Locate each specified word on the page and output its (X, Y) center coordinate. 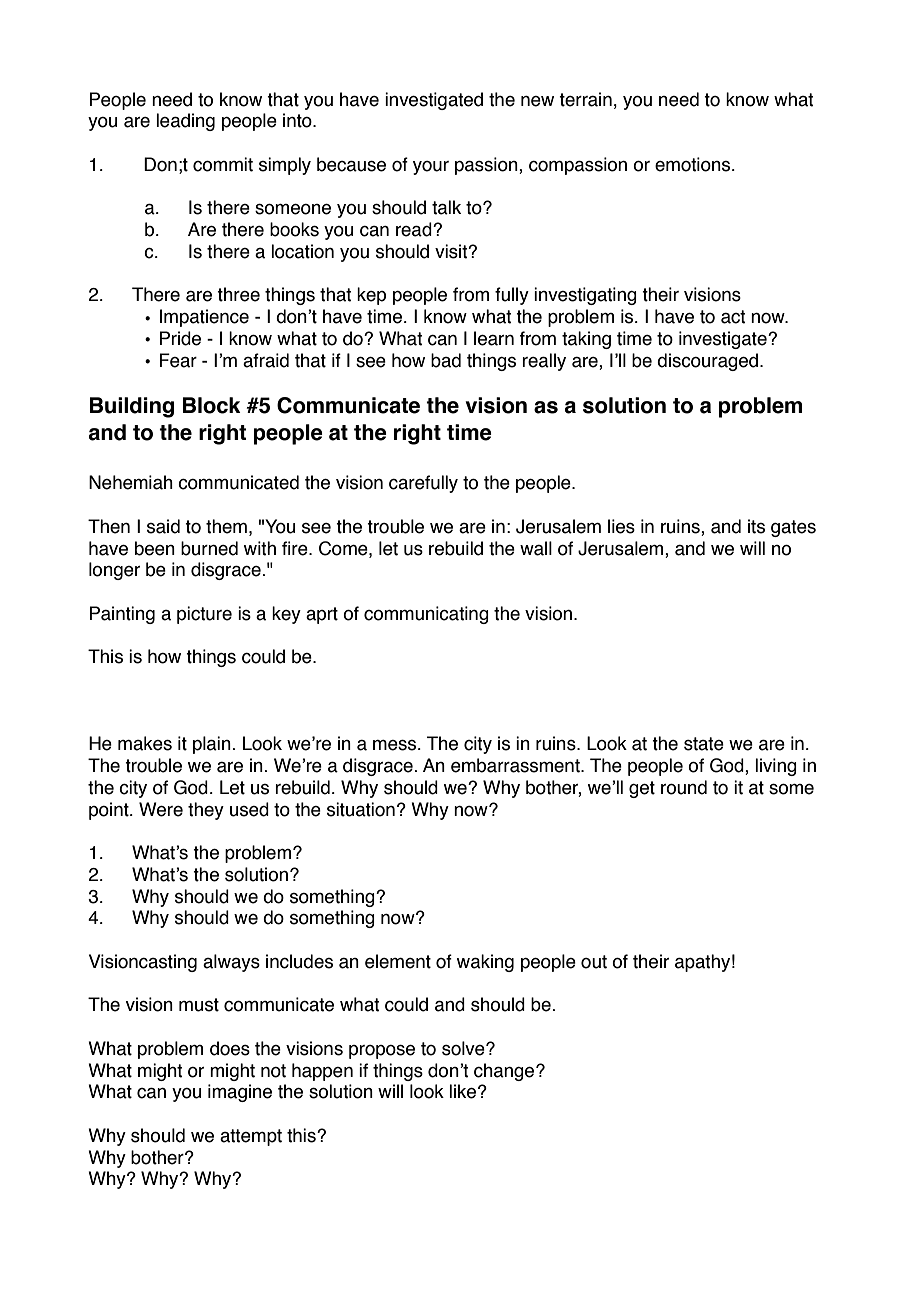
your (431, 168)
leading (185, 122)
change (505, 1072)
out (594, 962)
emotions (694, 164)
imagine (240, 1093)
